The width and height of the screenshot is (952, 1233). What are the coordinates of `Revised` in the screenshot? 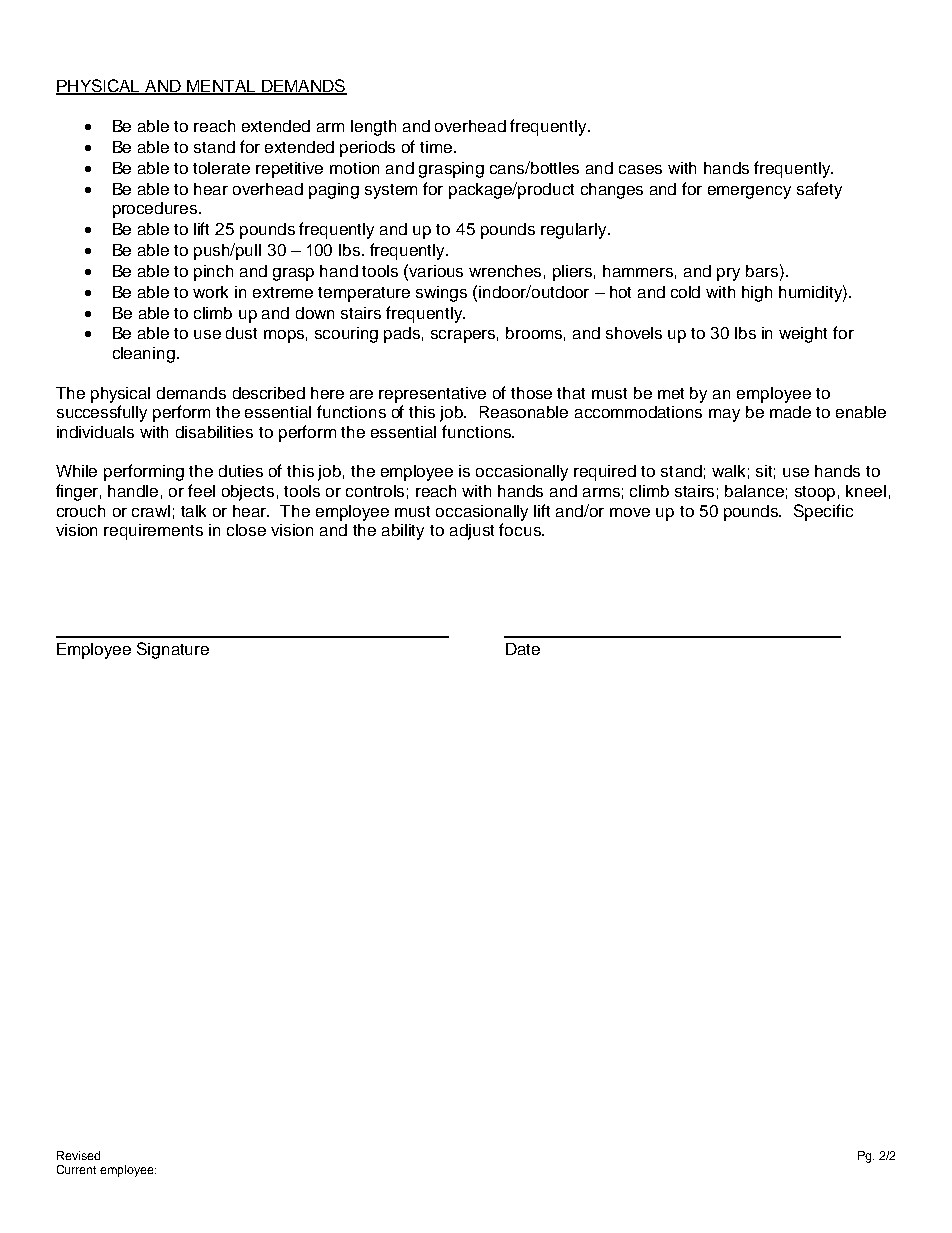 It's located at (78, 1155).
